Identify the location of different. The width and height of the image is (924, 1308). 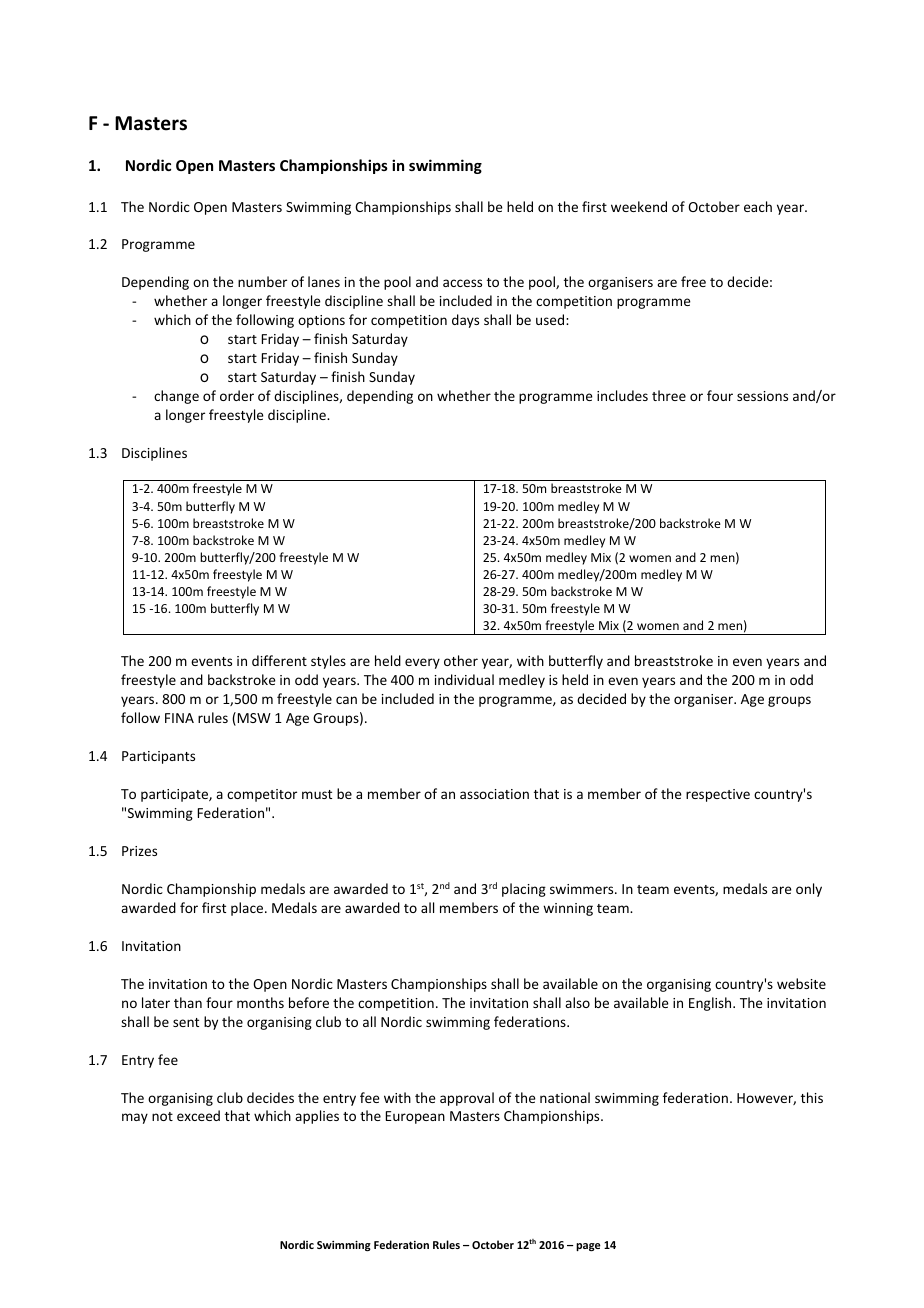
(279, 660).
